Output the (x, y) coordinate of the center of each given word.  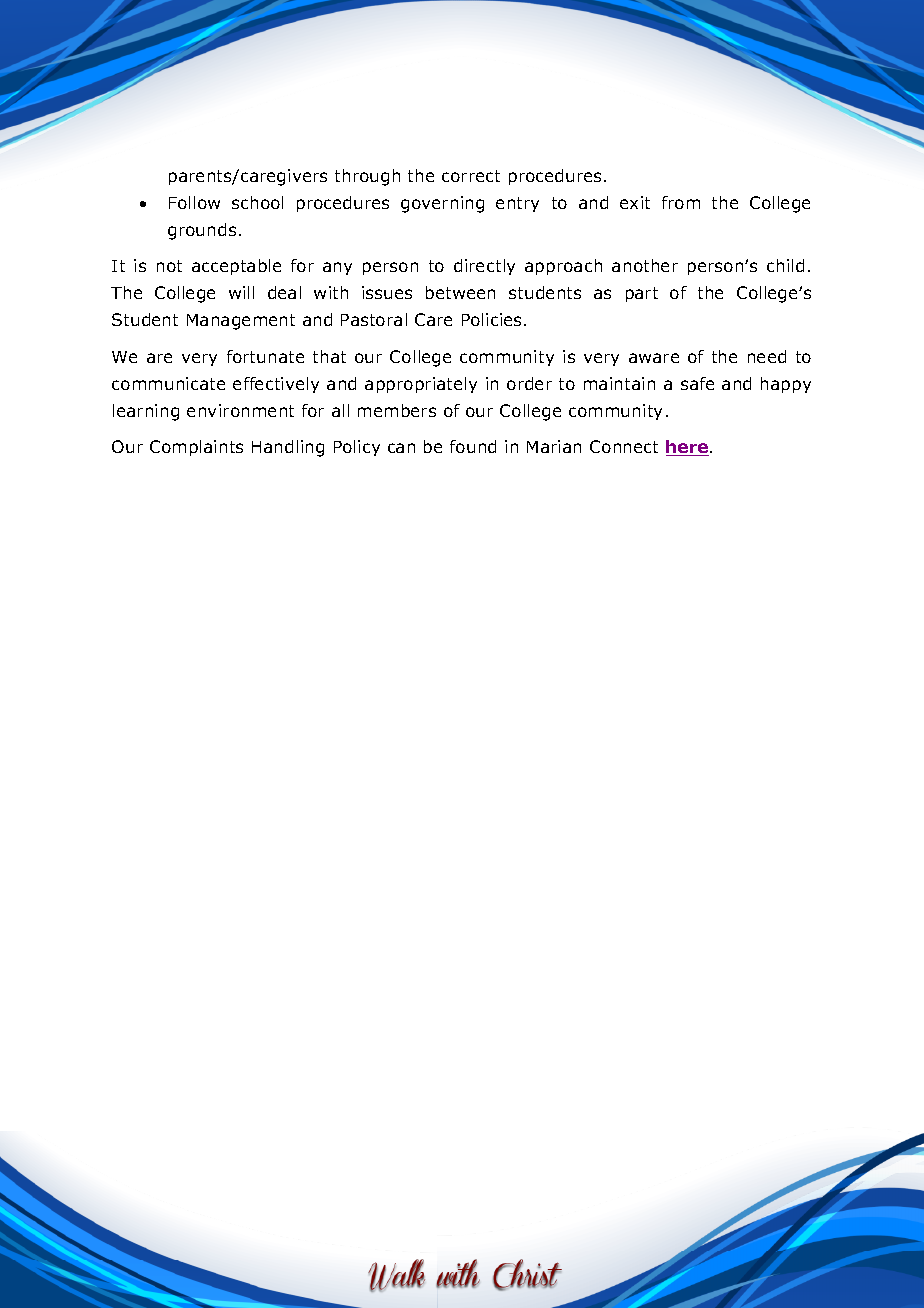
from (681, 202)
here (688, 448)
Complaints (196, 448)
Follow (194, 202)
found (473, 446)
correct (471, 176)
